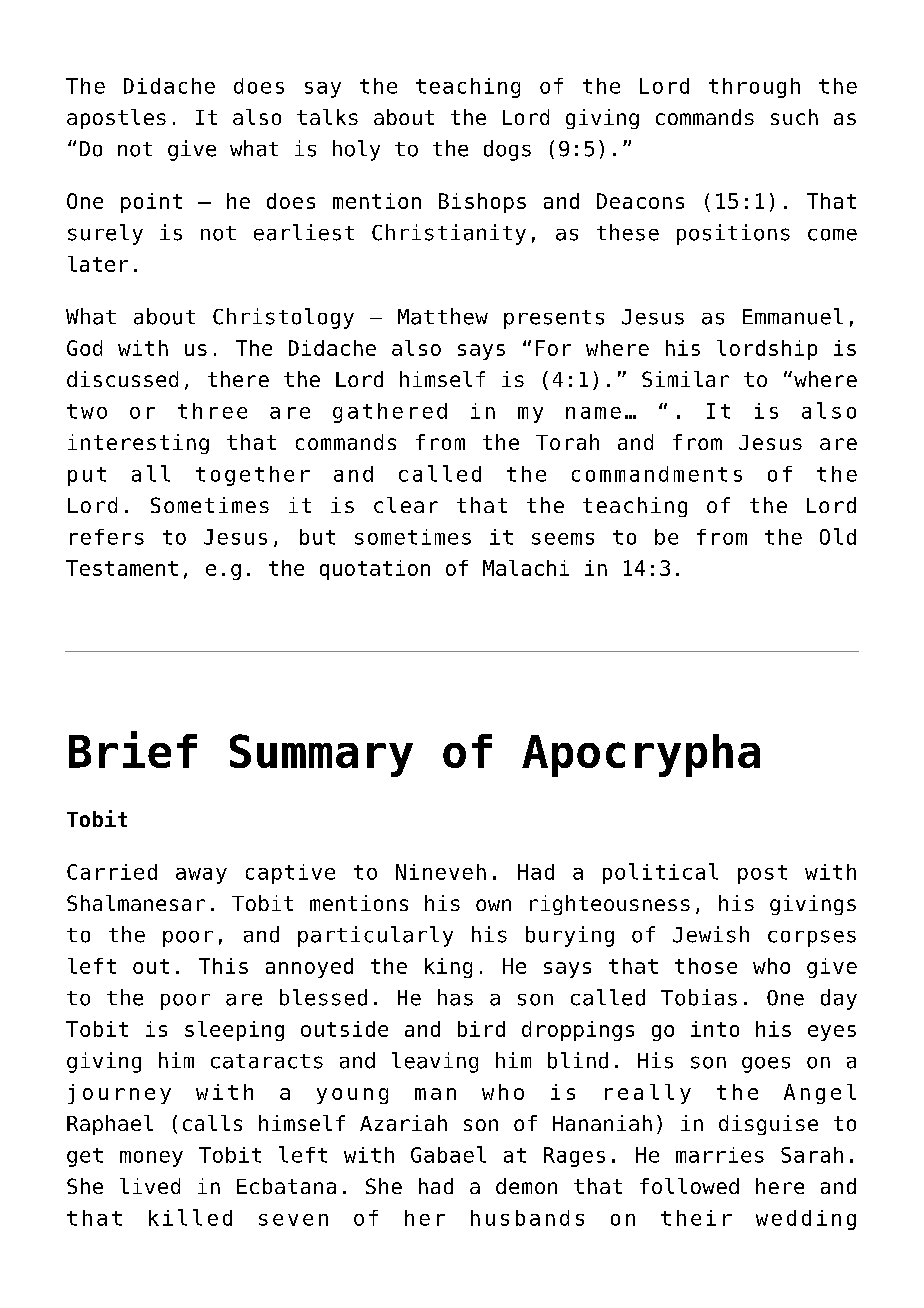 The width and height of the screenshot is (924, 1308). Describe the element at coordinates (526, 1186) in the screenshot. I see `demon` at that location.
